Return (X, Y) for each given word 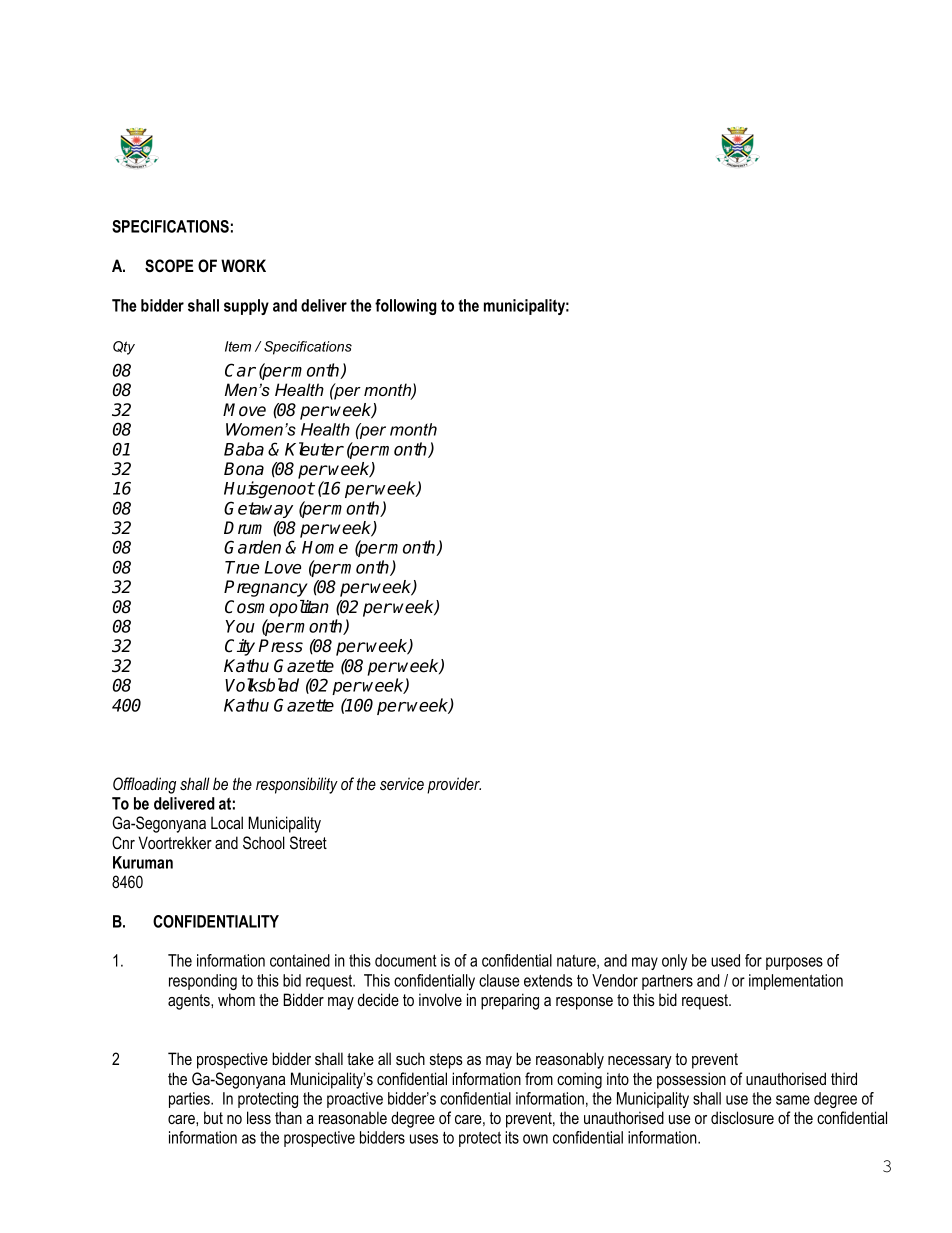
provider (454, 785)
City (240, 647)
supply (246, 307)
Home (325, 547)
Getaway (258, 509)
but (213, 1117)
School (264, 842)
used (725, 960)
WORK (243, 265)
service (402, 783)
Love (283, 567)
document (405, 960)
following (406, 307)
